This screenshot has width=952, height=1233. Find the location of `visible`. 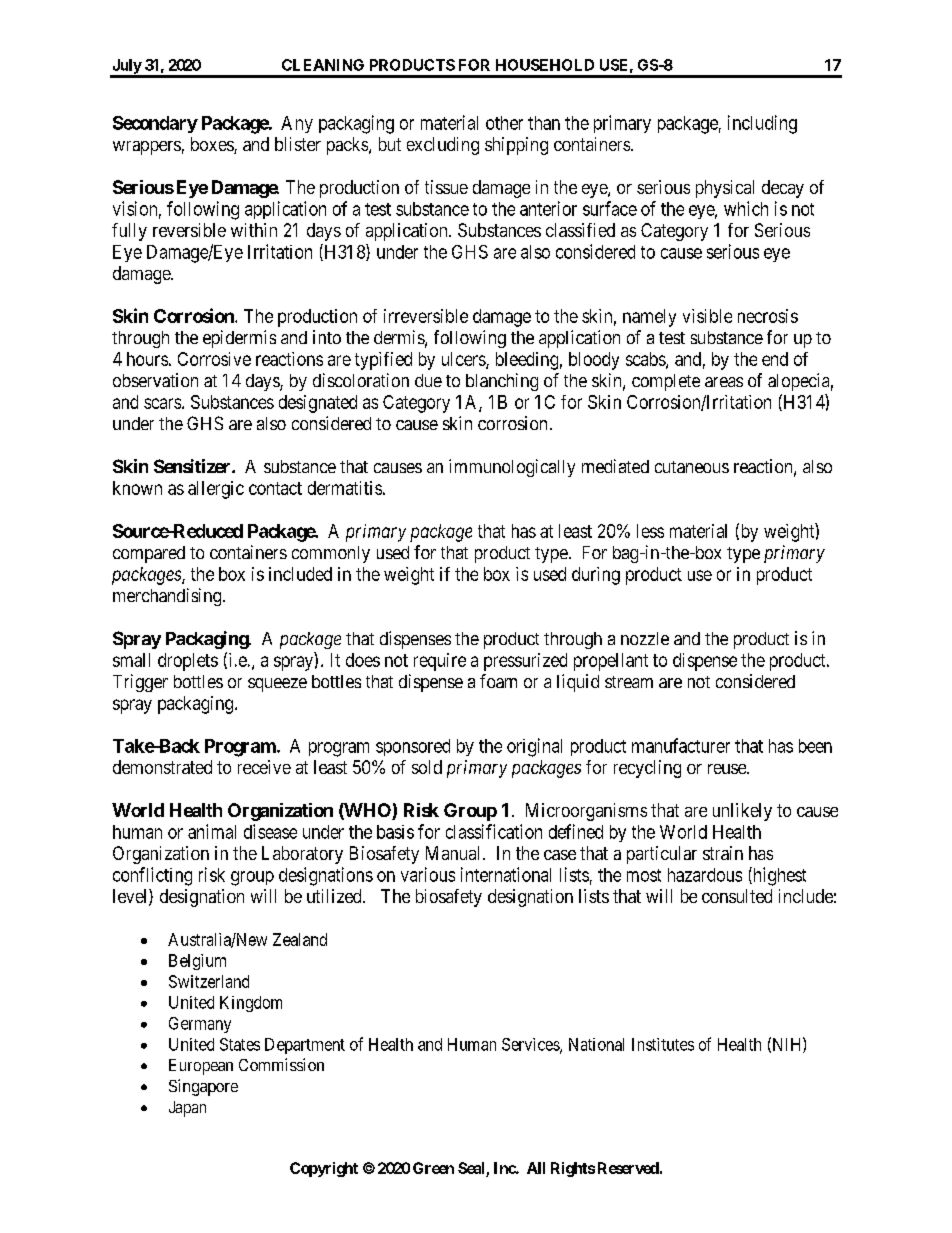

visible is located at coordinates (707, 316).
